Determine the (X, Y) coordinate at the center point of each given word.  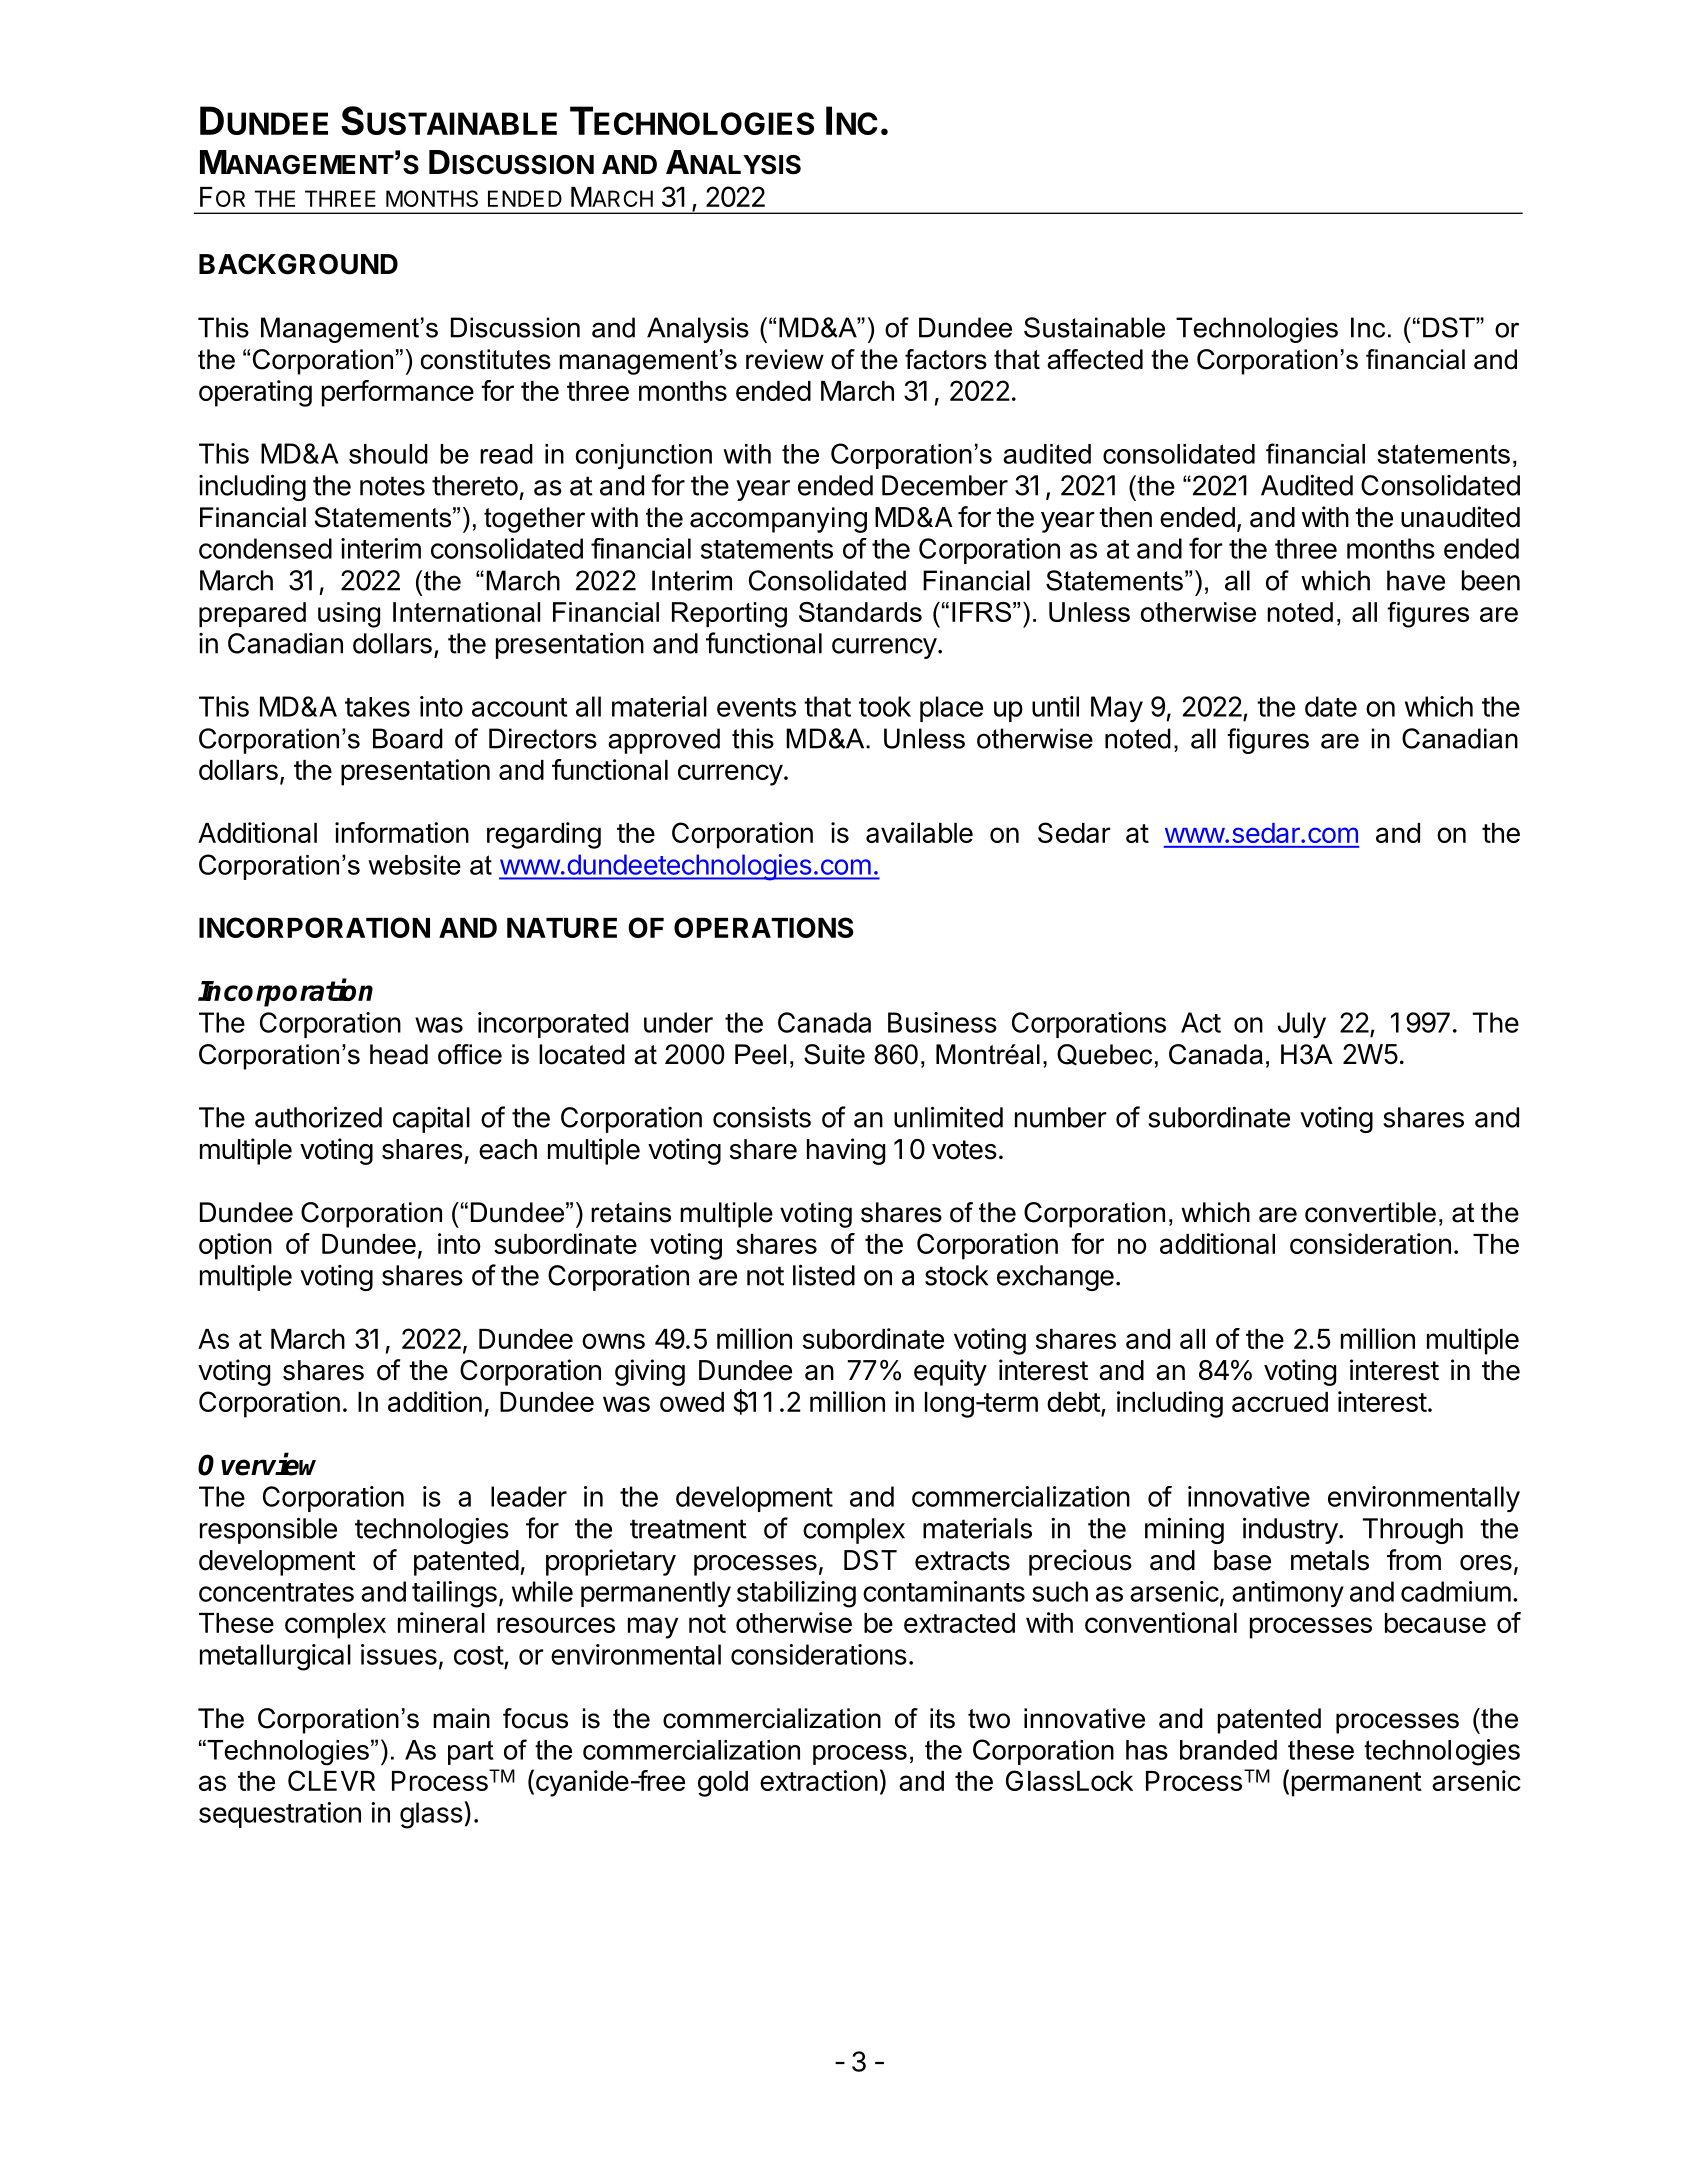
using (349, 615)
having (846, 1151)
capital (431, 1120)
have (1416, 580)
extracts (962, 1561)
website (414, 865)
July (1302, 1025)
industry (1290, 1530)
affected (1095, 359)
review (785, 359)
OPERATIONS (764, 927)
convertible (1370, 1212)
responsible (268, 1530)
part (471, 1752)
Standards (860, 612)
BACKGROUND (298, 264)
